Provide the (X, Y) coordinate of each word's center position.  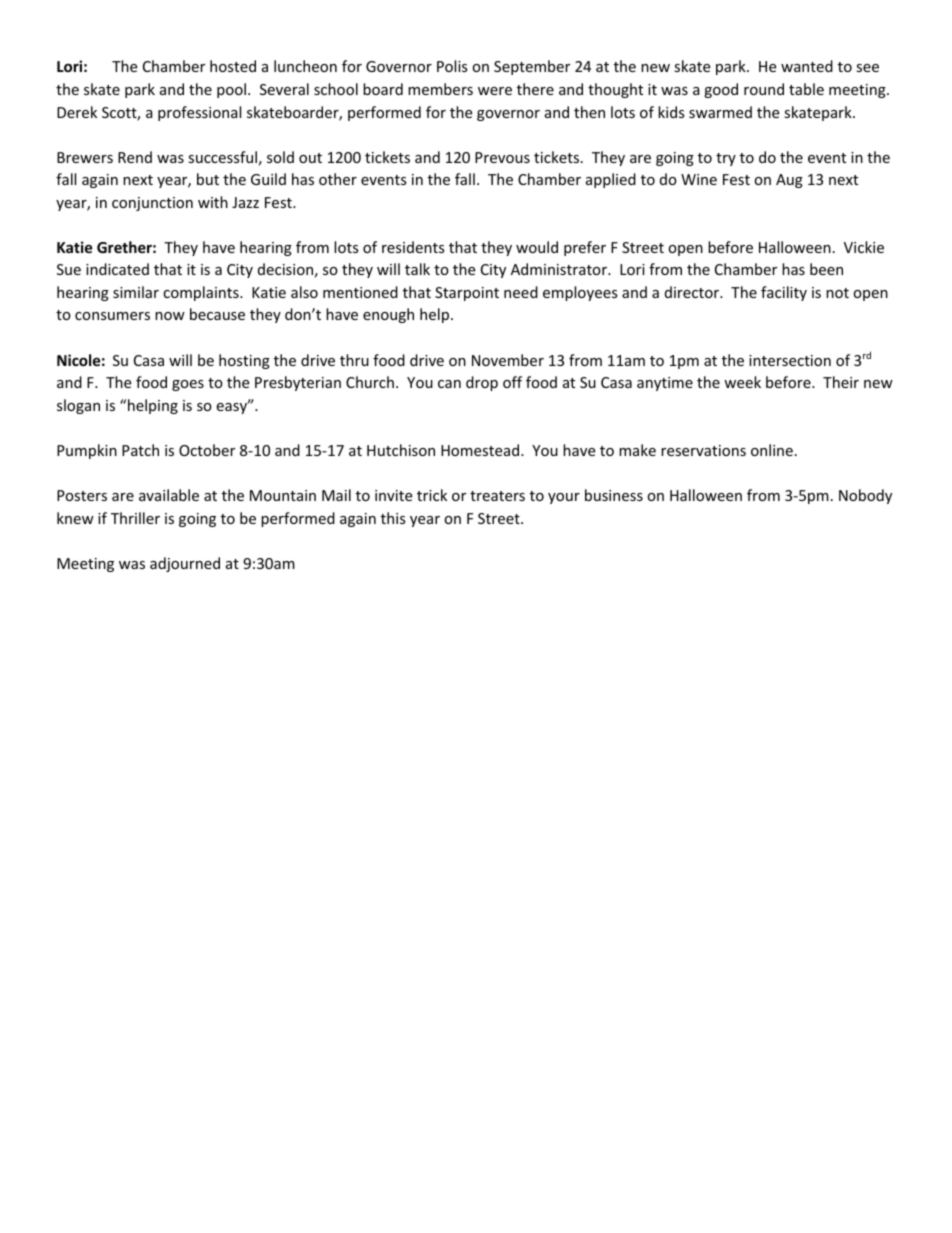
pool (231, 90)
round (764, 89)
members (440, 89)
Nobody (865, 496)
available (169, 495)
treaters (497, 496)
